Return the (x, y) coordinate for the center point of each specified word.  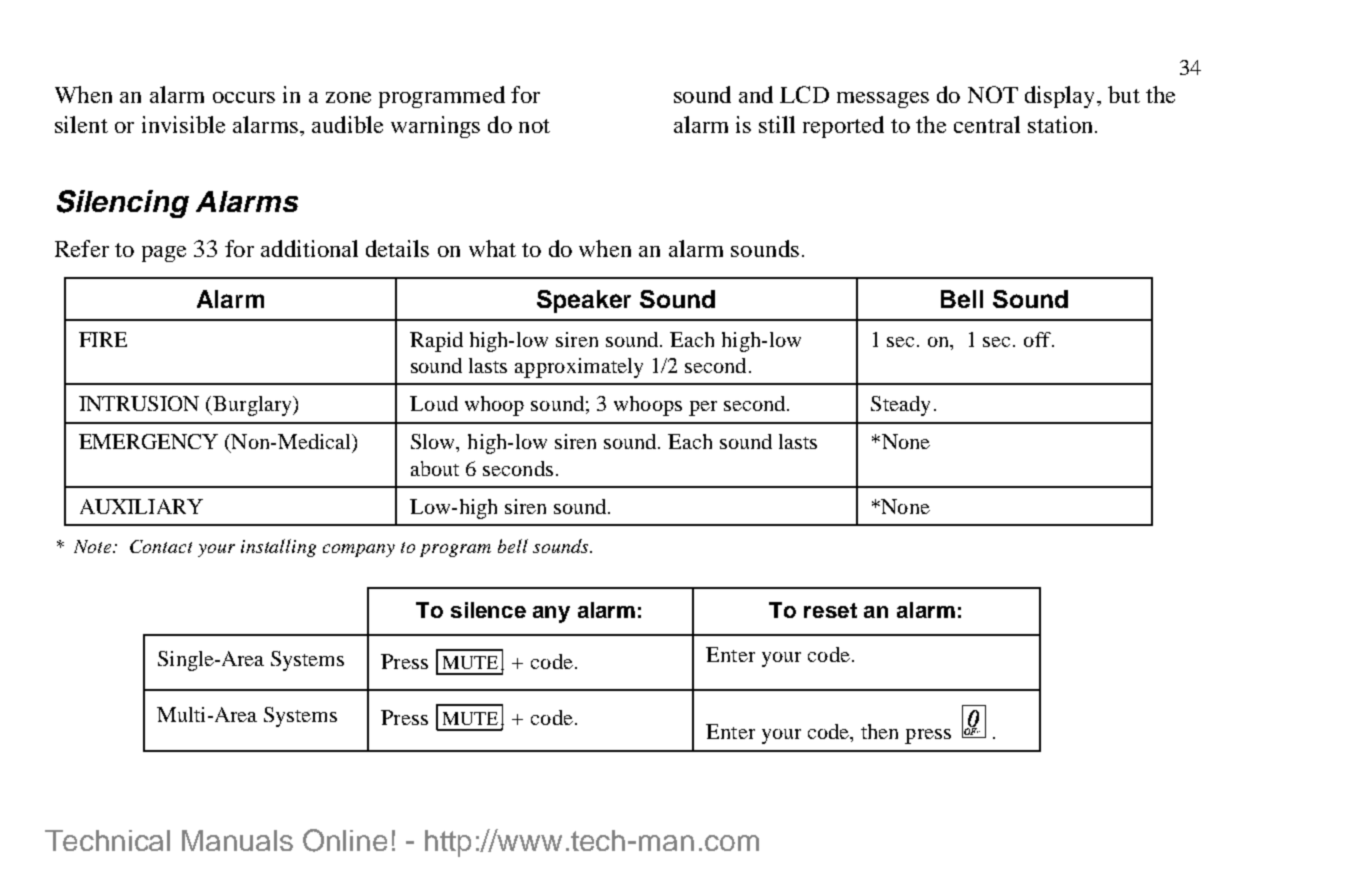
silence (488, 610)
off (1038, 339)
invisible (183, 124)
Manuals (237, 840)
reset (830, 610)
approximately (579, 368)
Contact (161, 546)
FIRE (103, 339)
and (756, 94)
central (987, 124)
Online (345, 840)
